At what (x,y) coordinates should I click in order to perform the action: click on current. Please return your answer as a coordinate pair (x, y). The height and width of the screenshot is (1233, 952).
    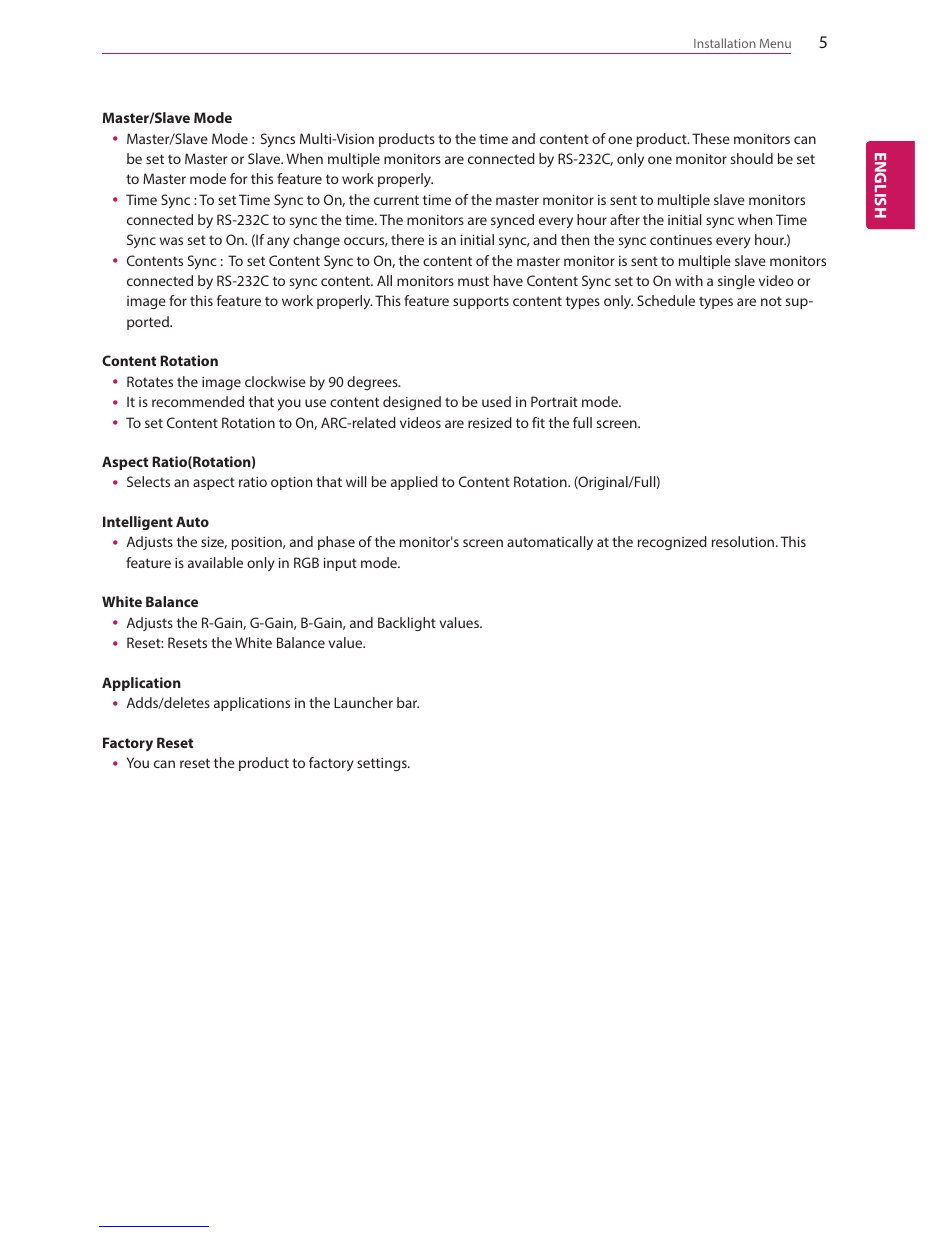
    Looking at the image, I should click on (396, 200).
